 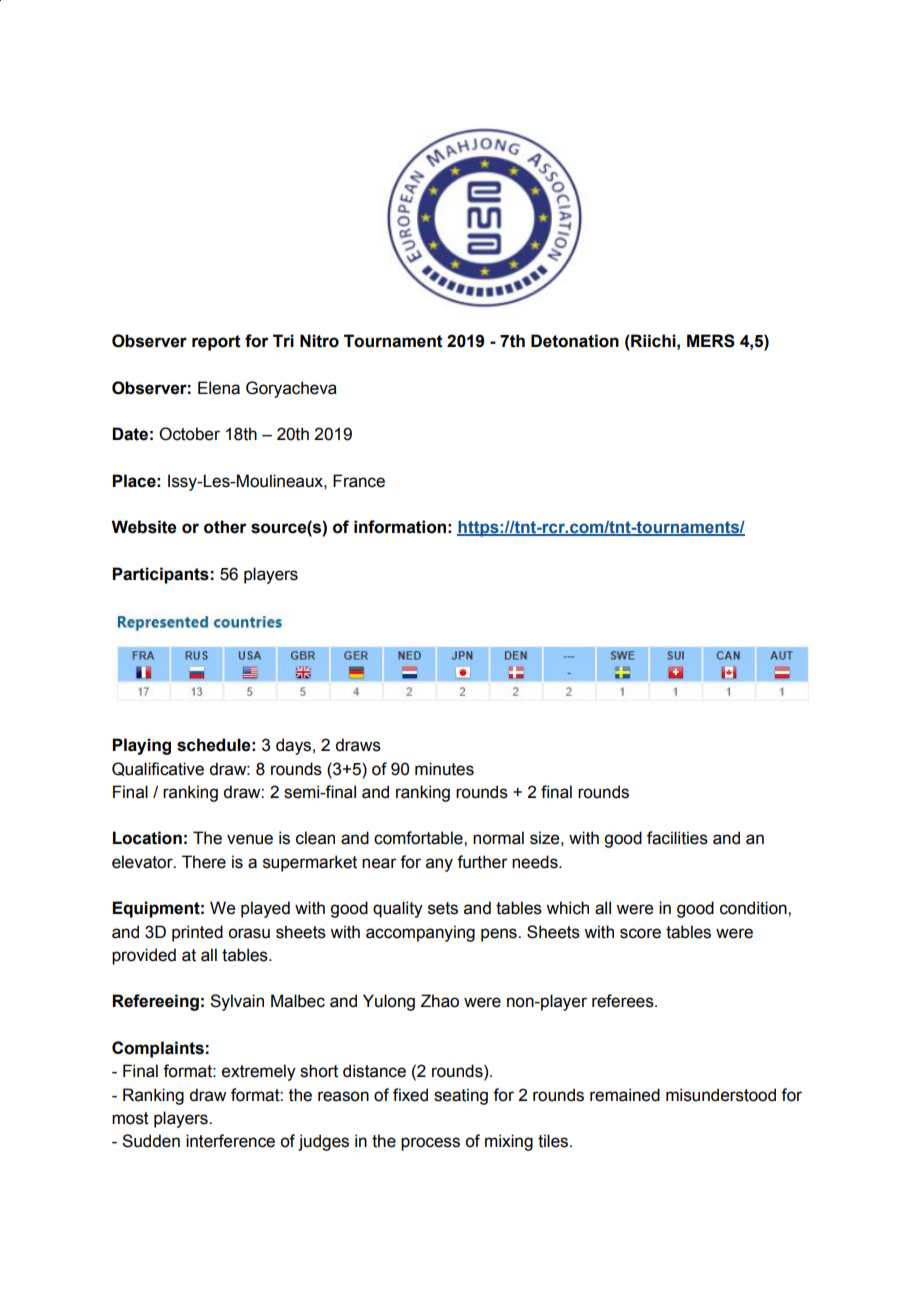 I want to click on Nitro, so click(x=319, y=341).
